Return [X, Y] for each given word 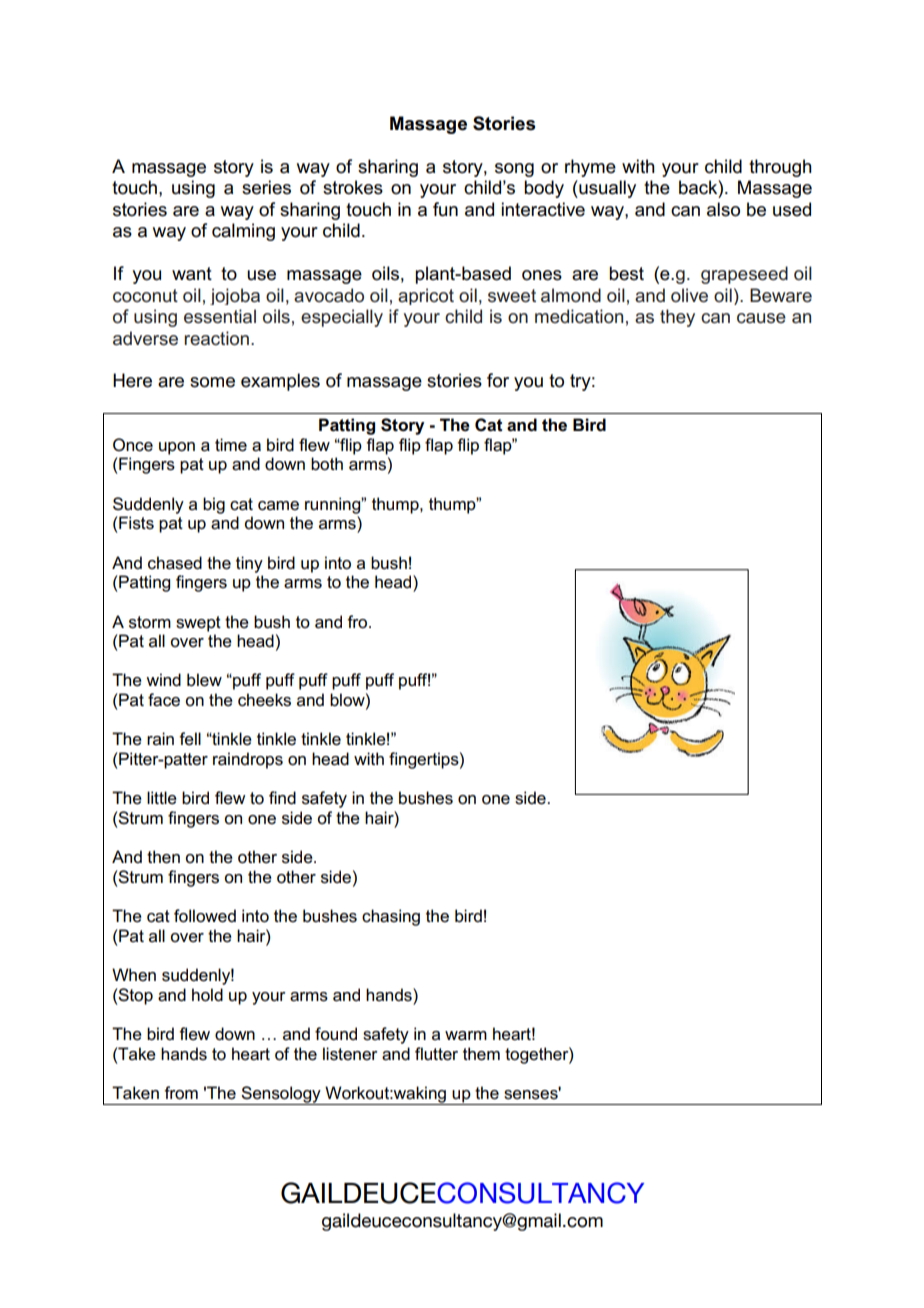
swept [198, 624]
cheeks [264, 700]
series [266, 187]
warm [466, 1036]
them [481, 1054]
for [498, 380]
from [181, 1093]
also [723, 209]
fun [445, 209]
